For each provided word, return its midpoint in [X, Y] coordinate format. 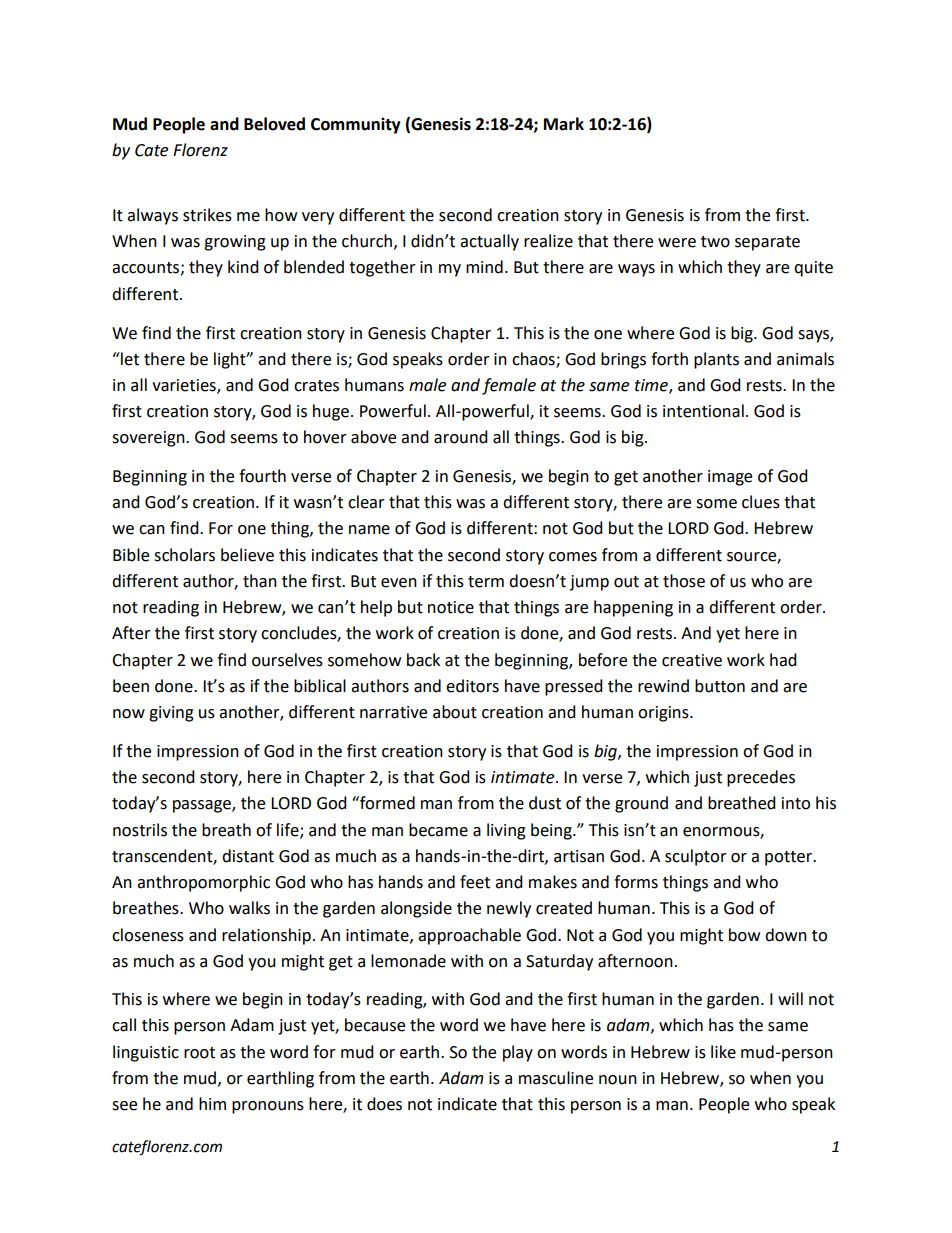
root [199, 1053]
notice [451, 607]
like [723, 1052]
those [684, 581]
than [260, 581]
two [715, 242]
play [518, 1053]
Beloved [274, 124]
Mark [564, 124]
